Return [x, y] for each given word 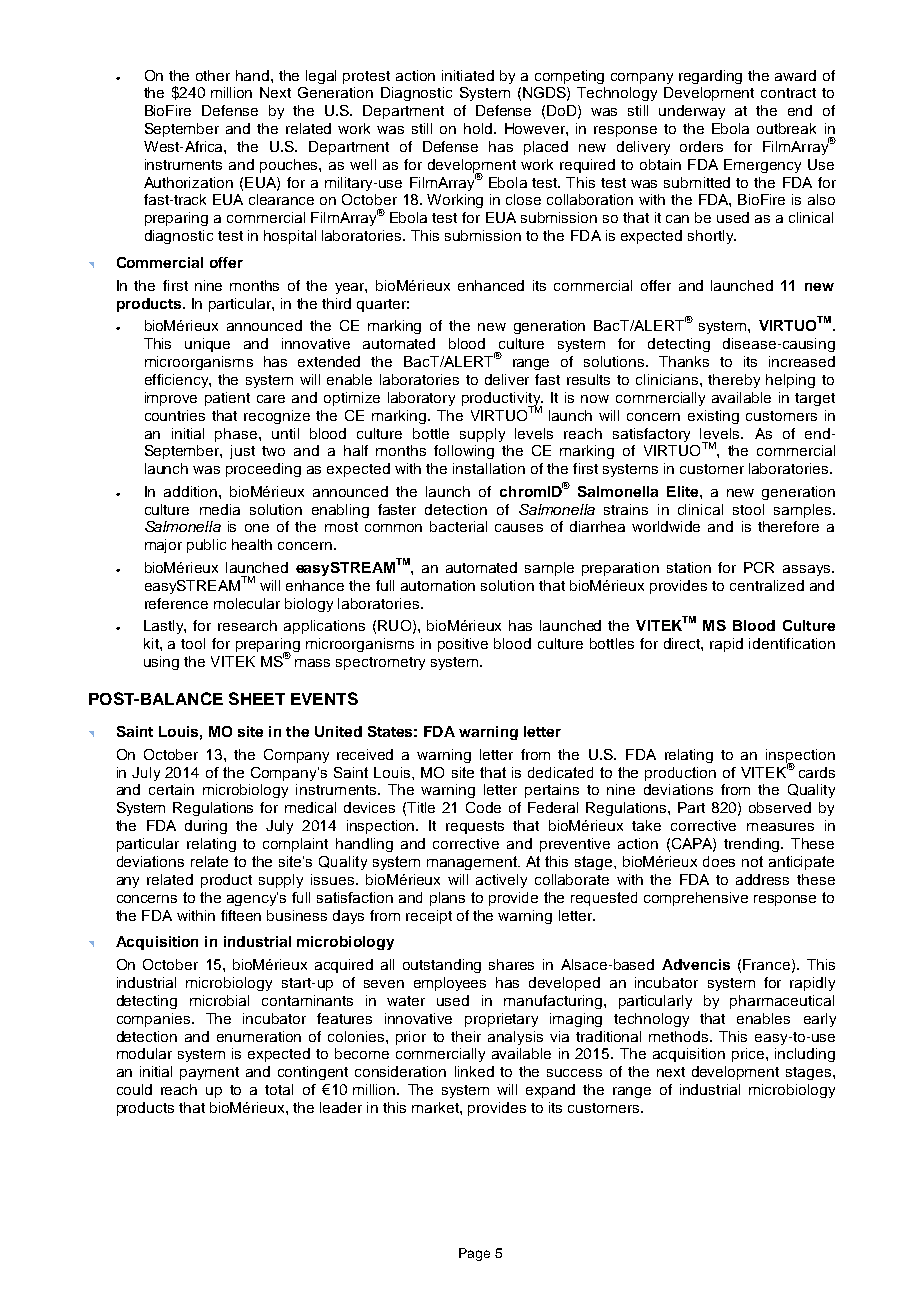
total [279, 1089]
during [206, 827]
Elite [684, 491]
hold [479, 128]
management [473, 863]
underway [692, 112]
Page [474, 1254]
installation [489, 468]
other [213, 75]
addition [192, 491]
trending [753, 845]
